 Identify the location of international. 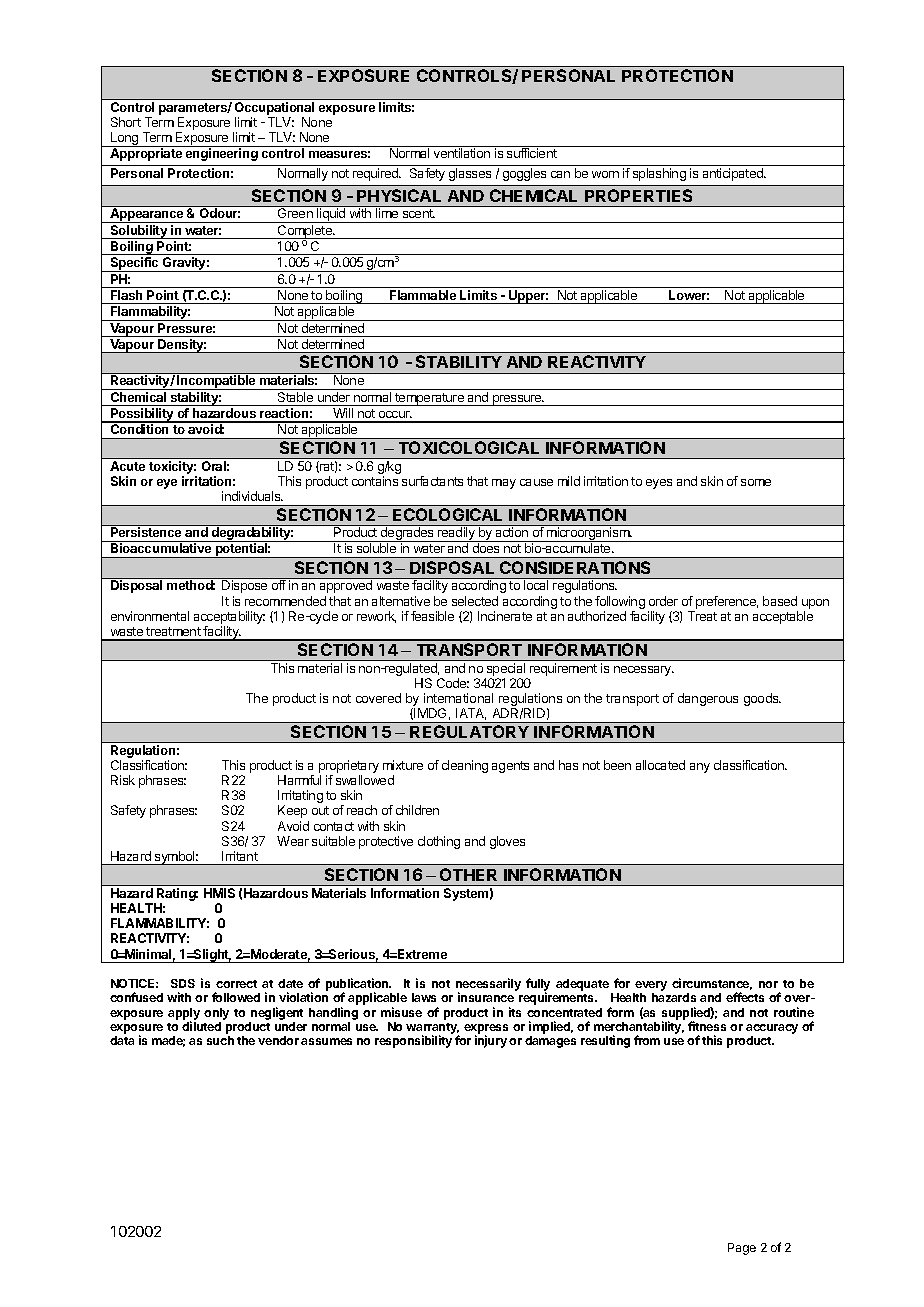
(458, 698).
